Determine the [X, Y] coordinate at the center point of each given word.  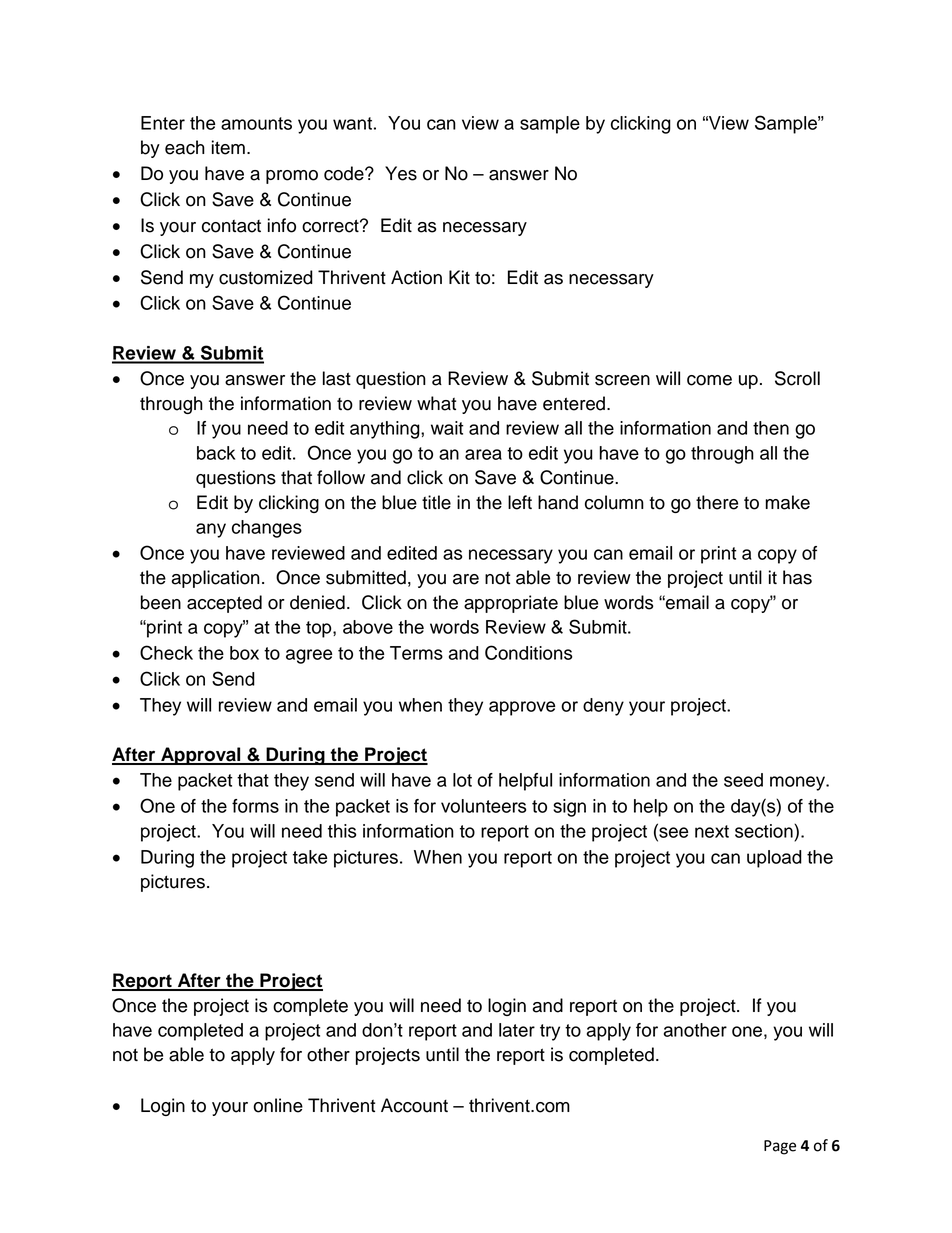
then [771, 428]
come [709, 380]
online [278, 1105]
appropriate [511, 604]
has [797, 577]
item [228, 147]
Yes [401, 173]
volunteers [483, 806]
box [244, 653]
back [216, 453]
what [436, 403]
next [712, 831]
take [310, 857]
